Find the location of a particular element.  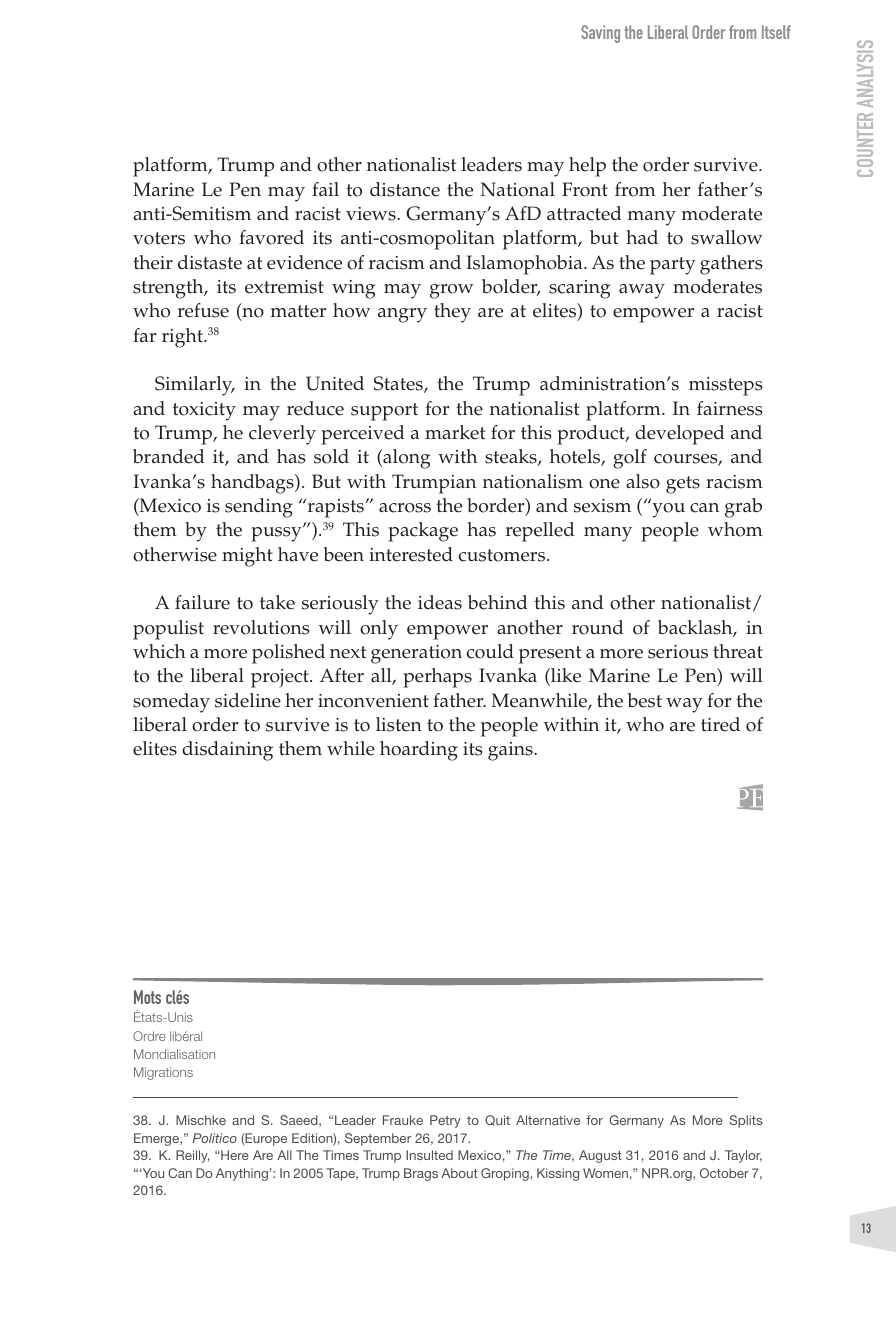

hoarding is located at coordinates (419, 751).
